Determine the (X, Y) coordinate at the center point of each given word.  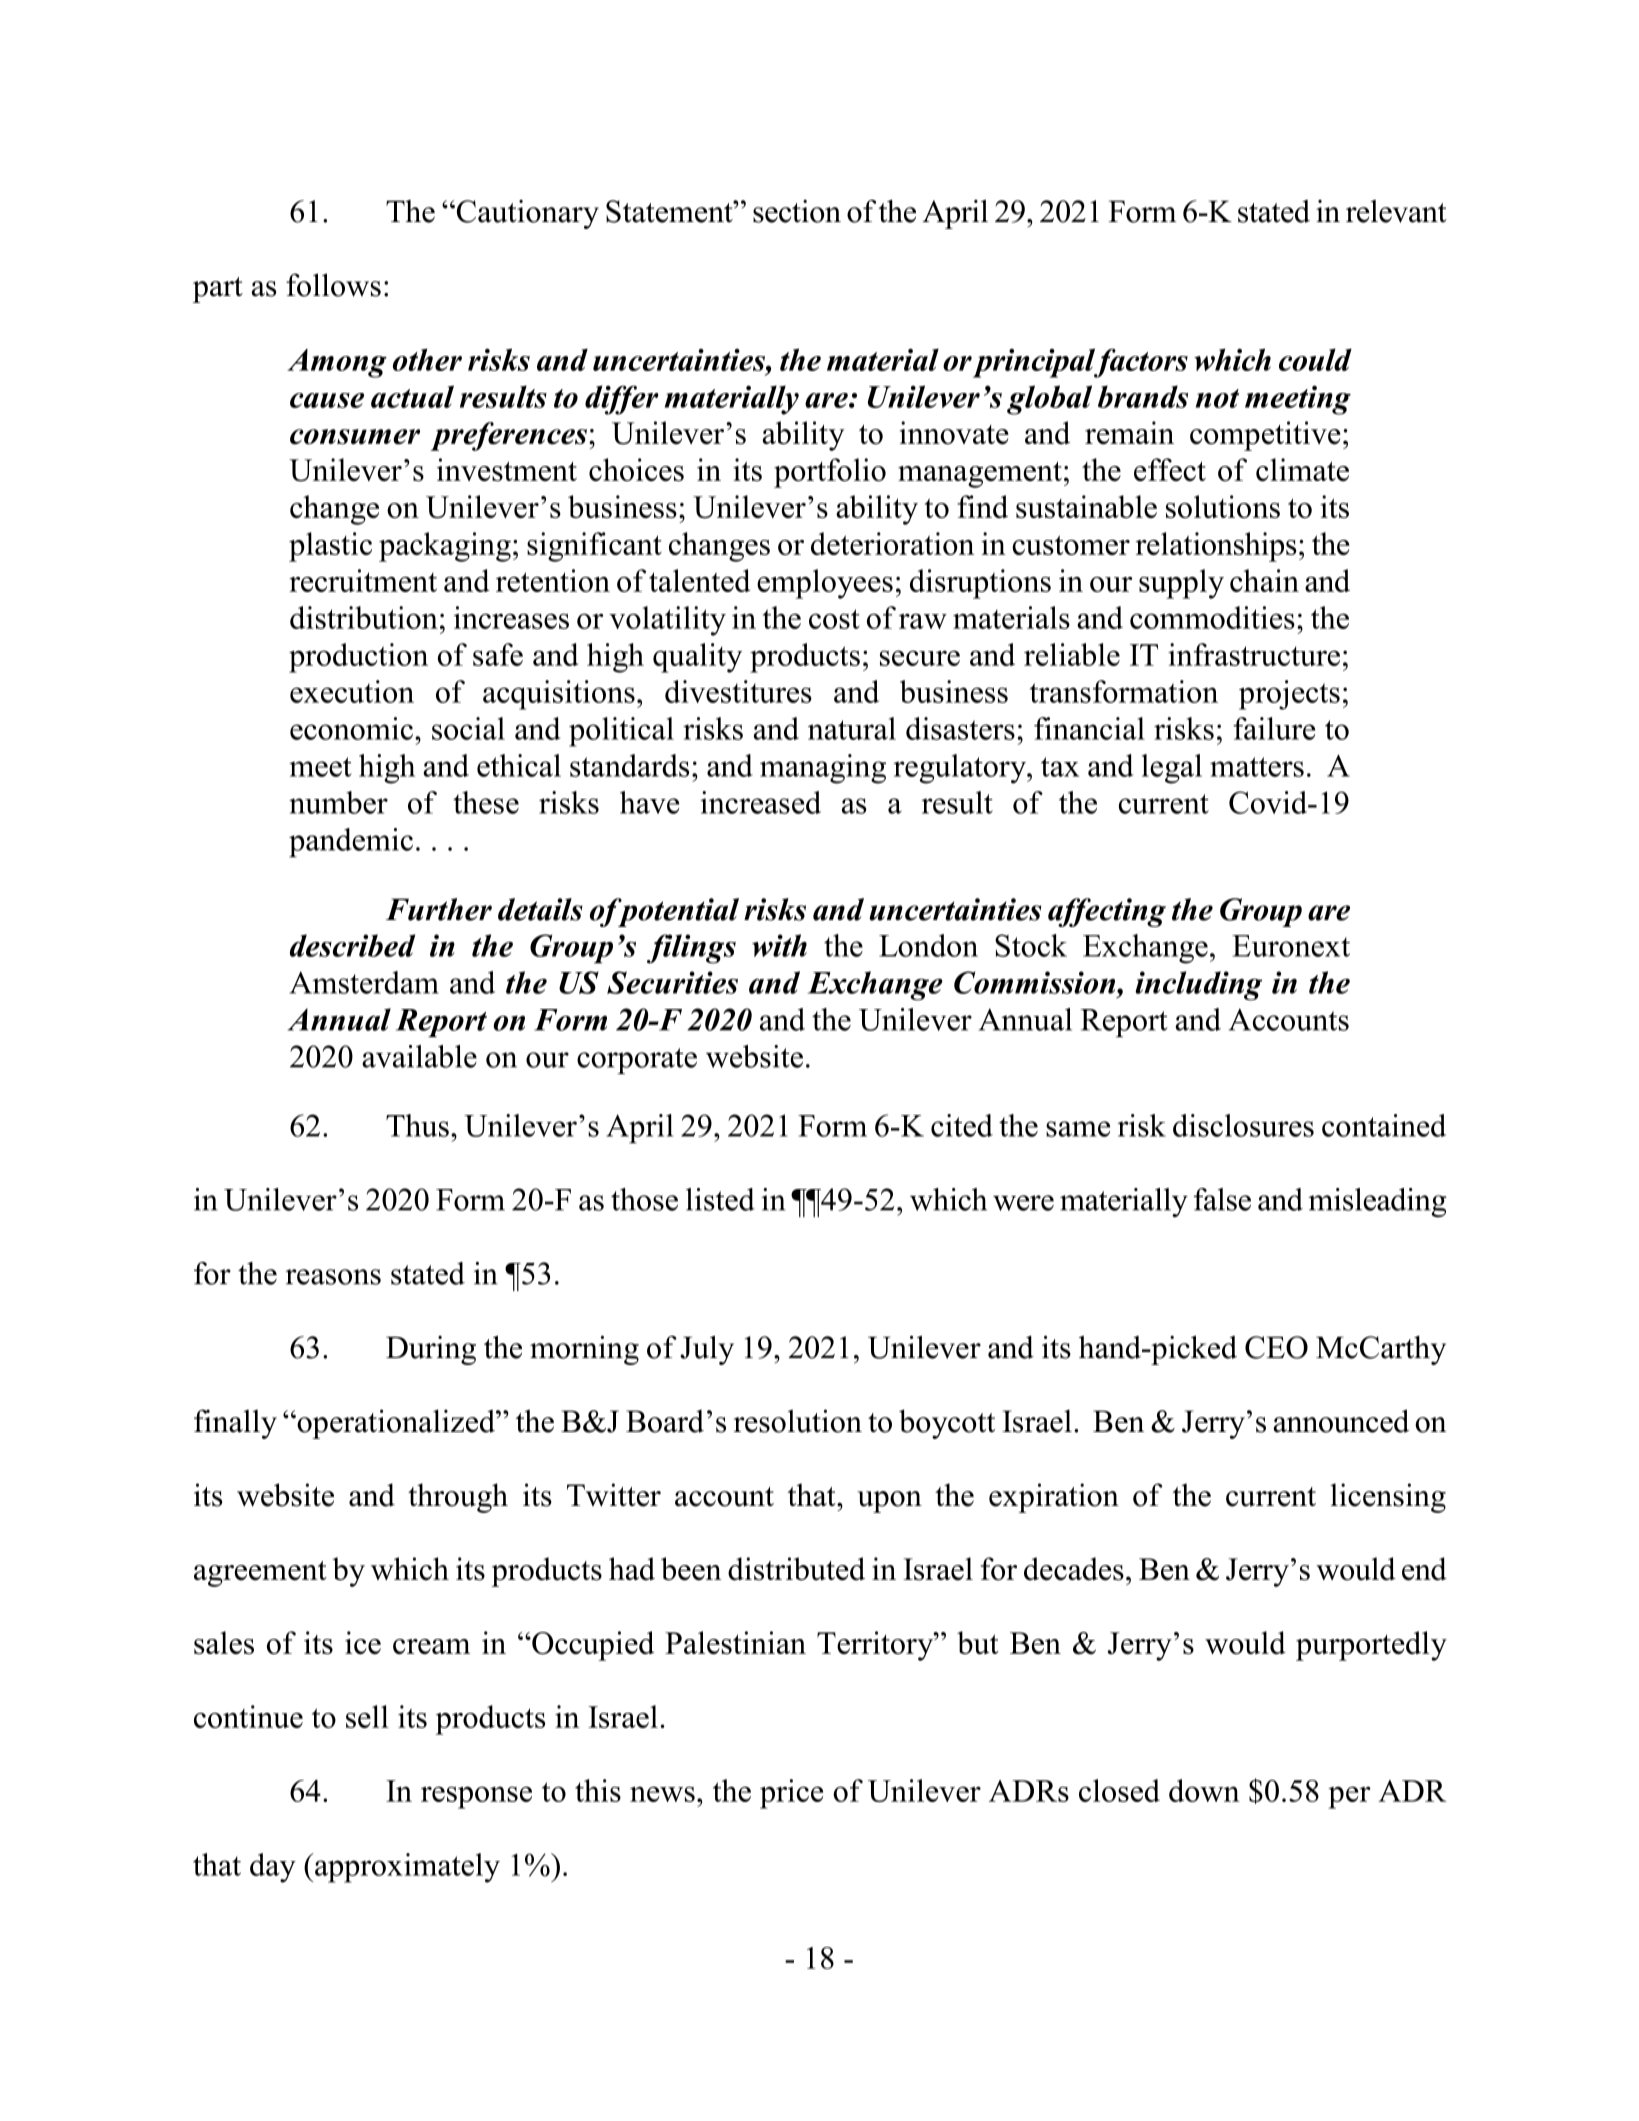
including (1198, 986)
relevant (1396, 211)
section (797, 211)
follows (333, 285)
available (419, 1056)
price (791, 1794)
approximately (406, 1868)
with (779, 945)
